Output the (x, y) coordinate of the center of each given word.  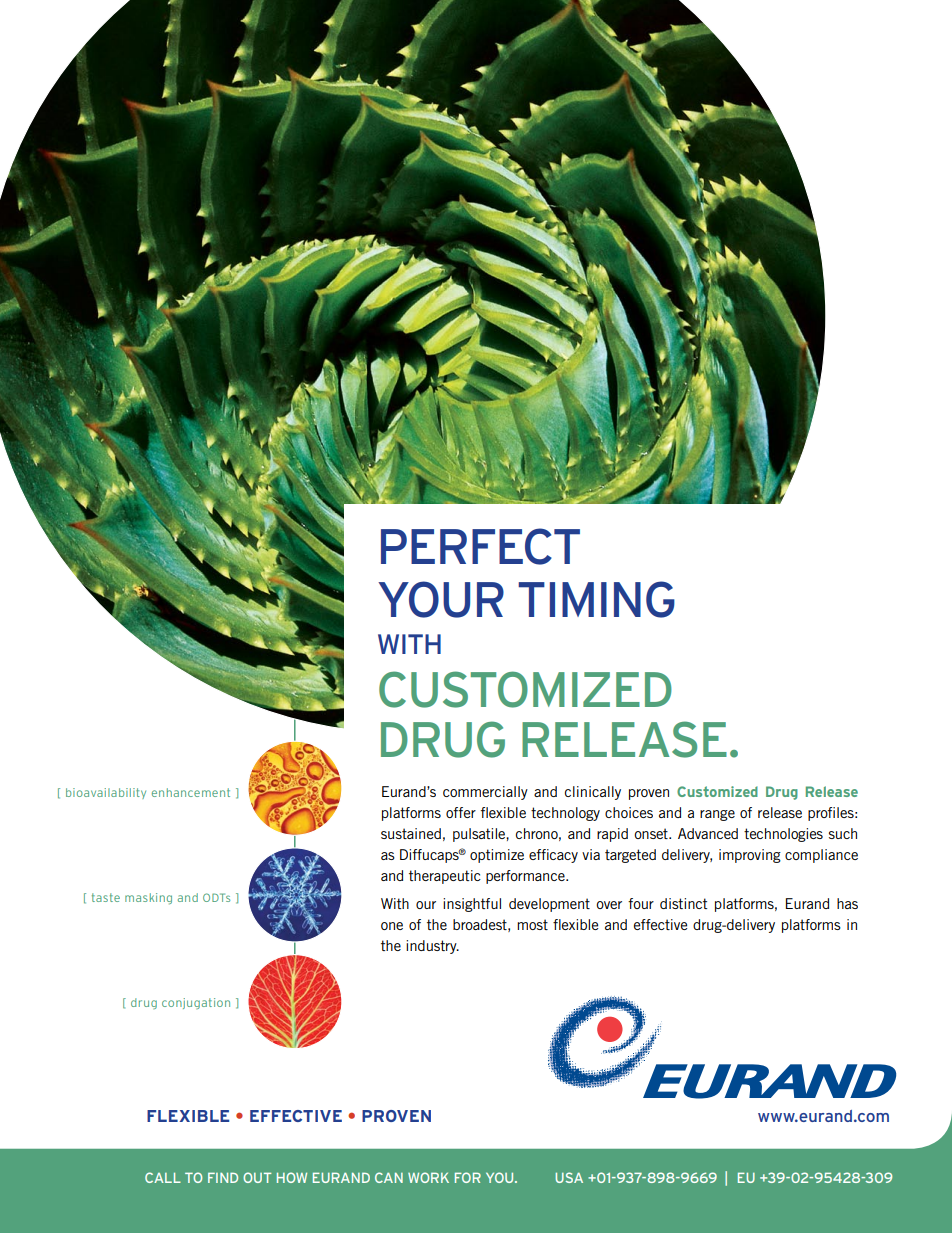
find (223, 1177)
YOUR (441, 599)
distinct (683, 903)
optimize (497, 856)
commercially (485, 793)
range (717, 815)
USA (569, 1177)
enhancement (191, 792)
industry (432, 947)
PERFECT (480, 546)
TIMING (596, 599)
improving (750, 856)
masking (148, 898)
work (428, 1177)
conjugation (196, 1003)
